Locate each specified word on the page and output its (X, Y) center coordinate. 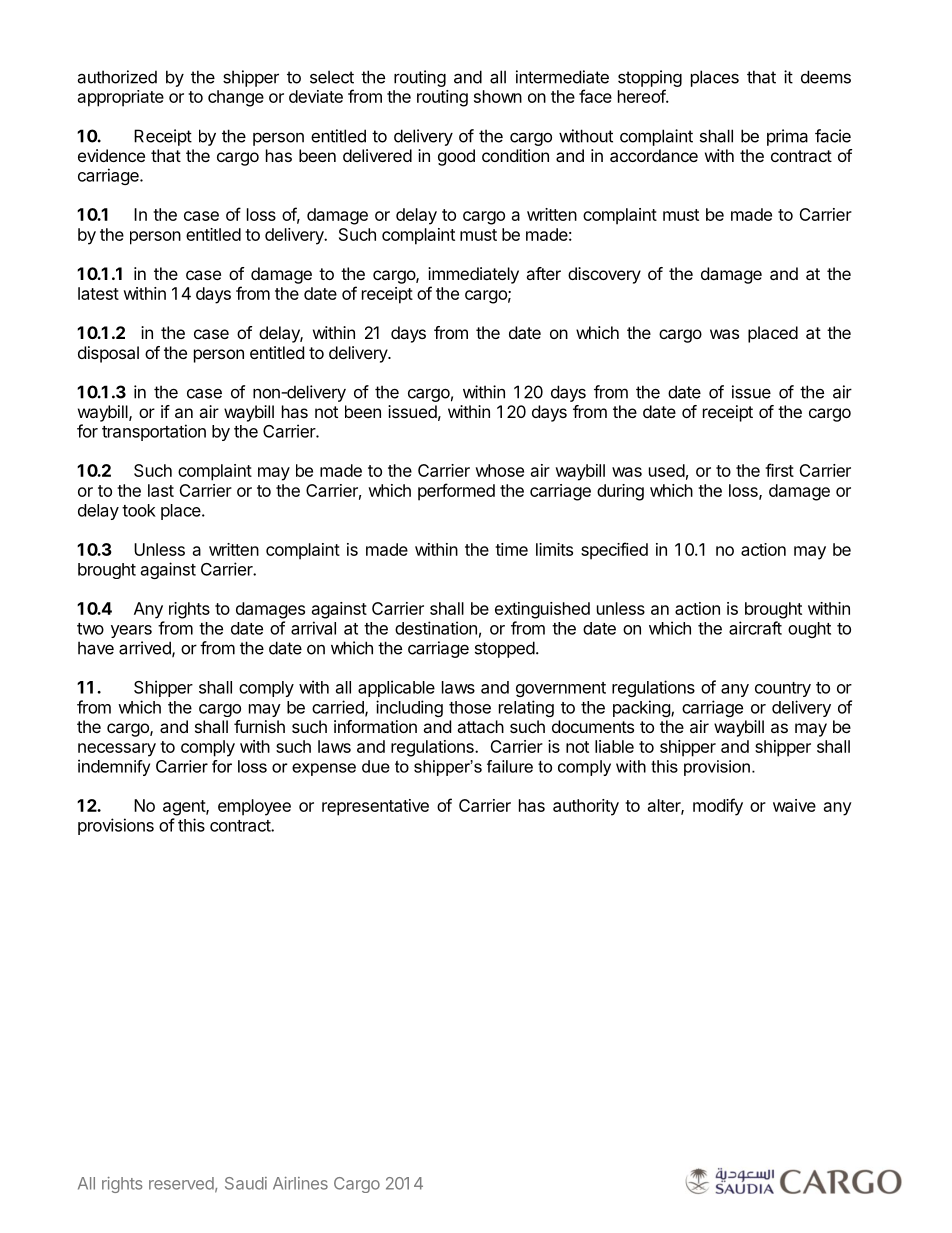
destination (436, 628)
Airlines (300, 1183)
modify (718, 807)
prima (787, 137)
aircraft (755, 628)
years (131, 631)
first (779, 470)
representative (375, 807)
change (236, 98)
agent (185, 808)
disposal (108, 354)
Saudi (246, 1183)
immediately (473, 275)
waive (794, 805)
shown (498, 96)
